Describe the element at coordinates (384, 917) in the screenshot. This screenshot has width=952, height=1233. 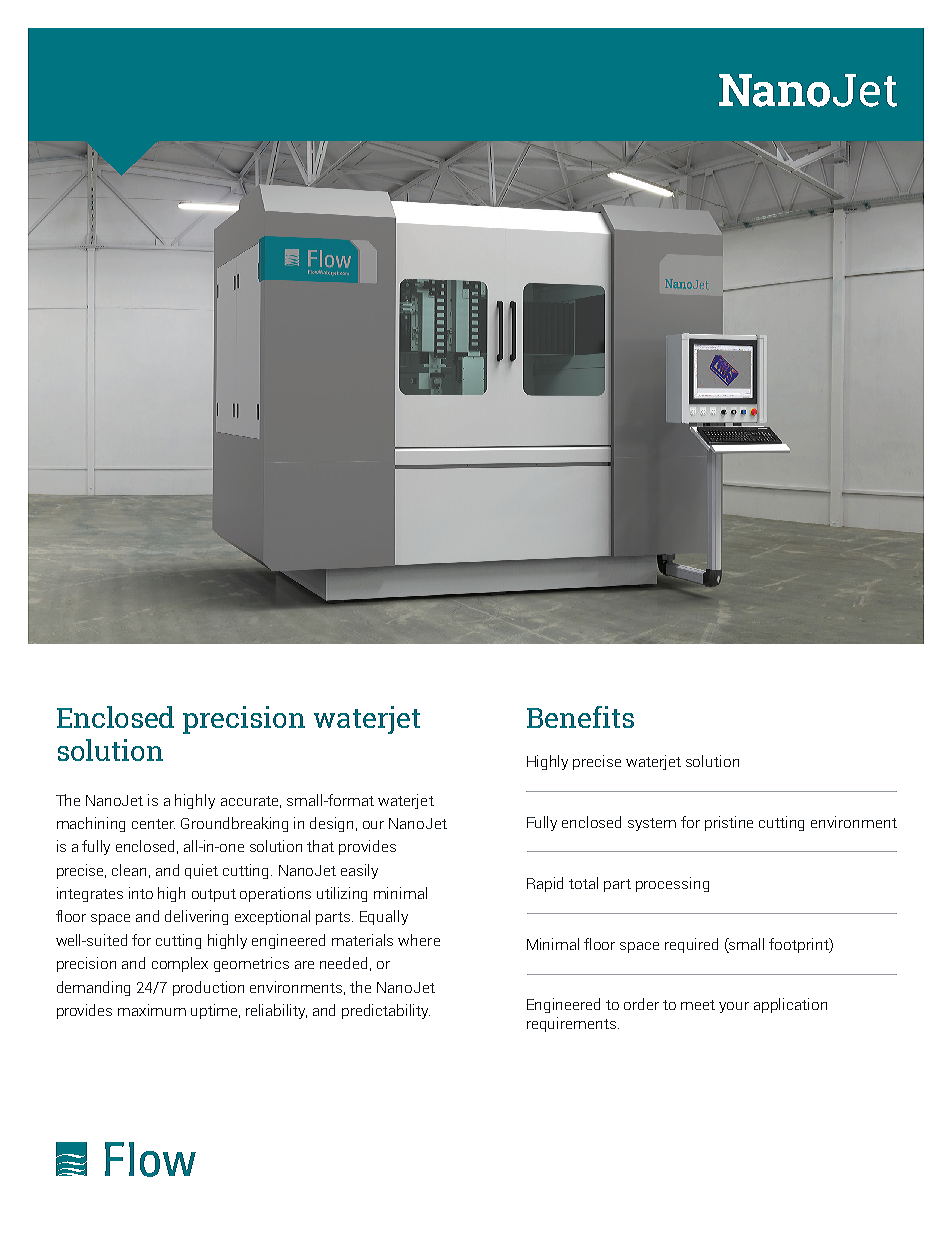
I see `Equally` at that location.
